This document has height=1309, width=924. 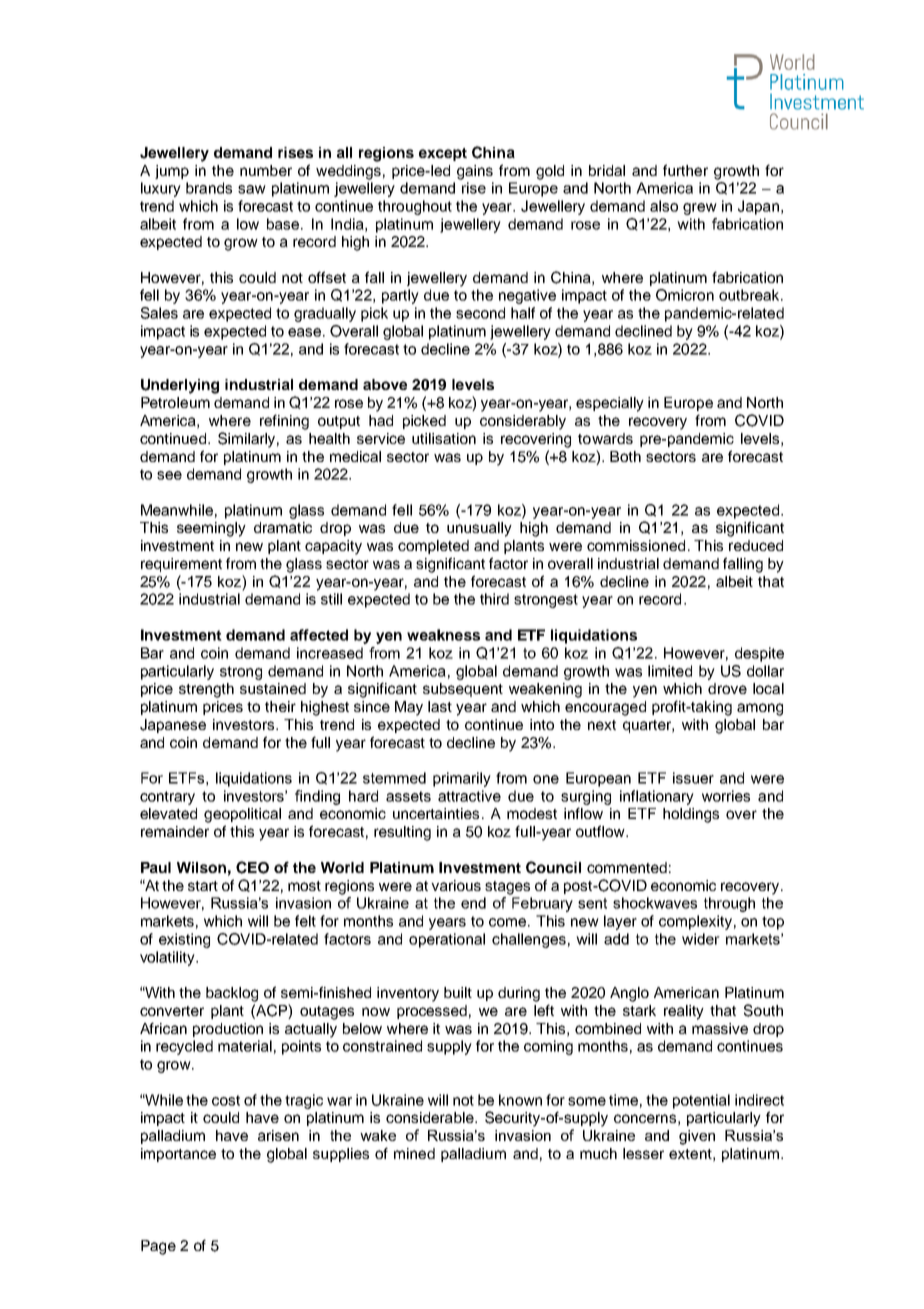 What do you see at coordinates (444, 438) in the document?
I see `utilisation` at bounding box center [444, 438].
